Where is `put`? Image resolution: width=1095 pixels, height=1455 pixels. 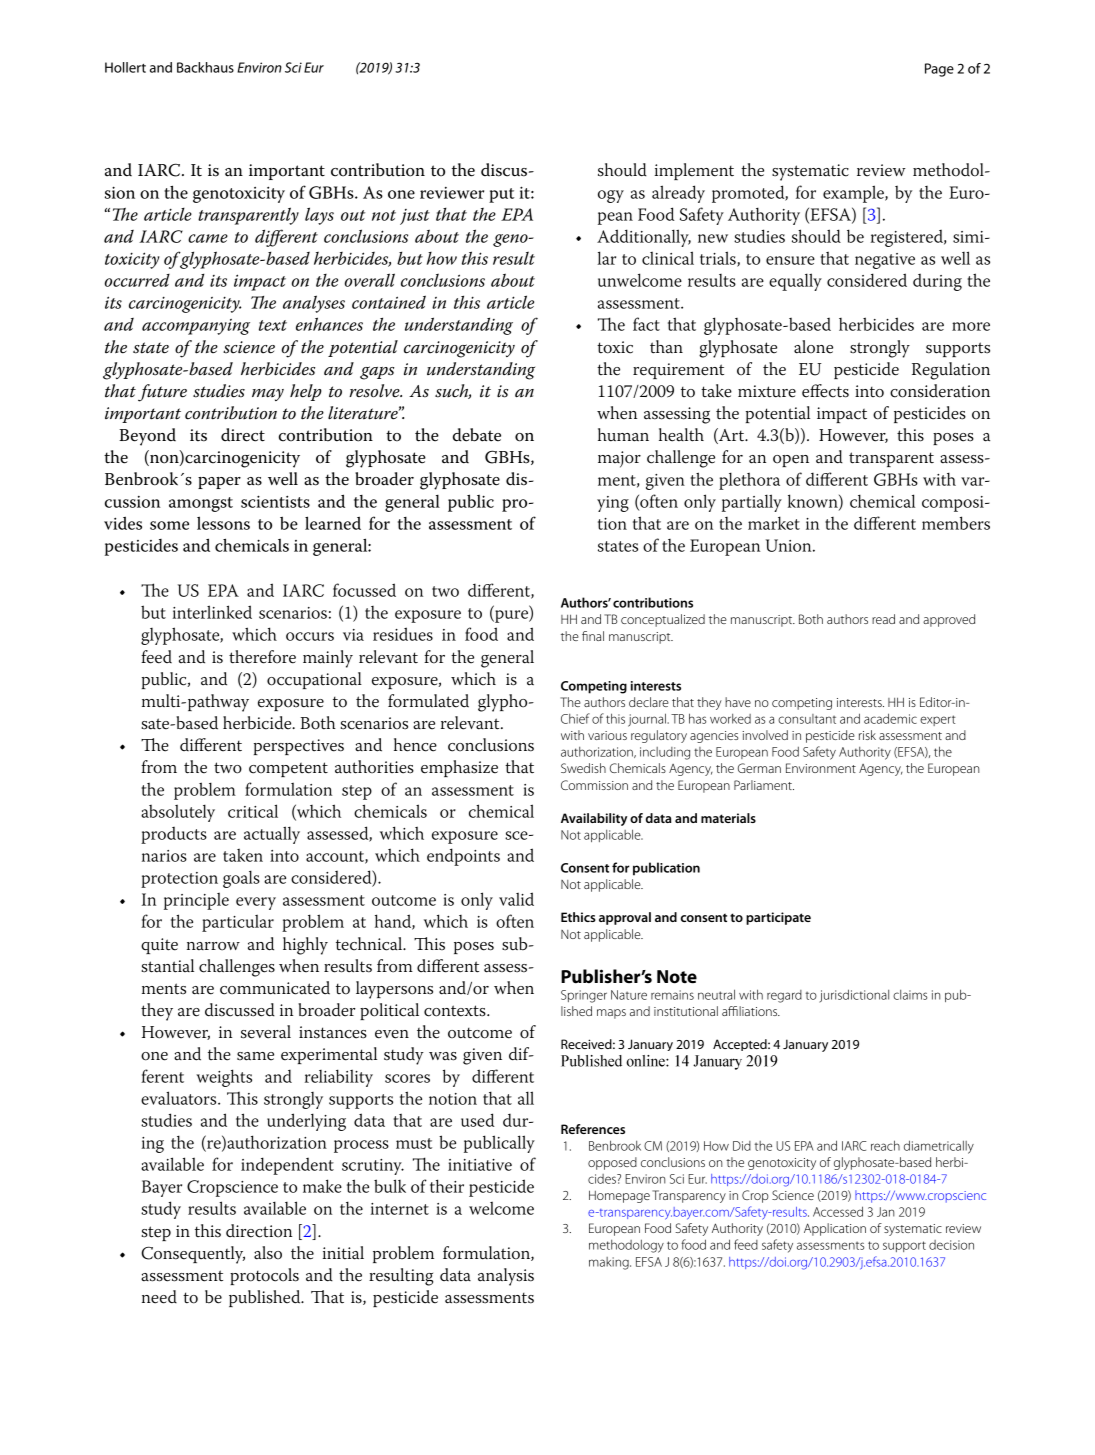 put is located at coordinates (501, 195).
